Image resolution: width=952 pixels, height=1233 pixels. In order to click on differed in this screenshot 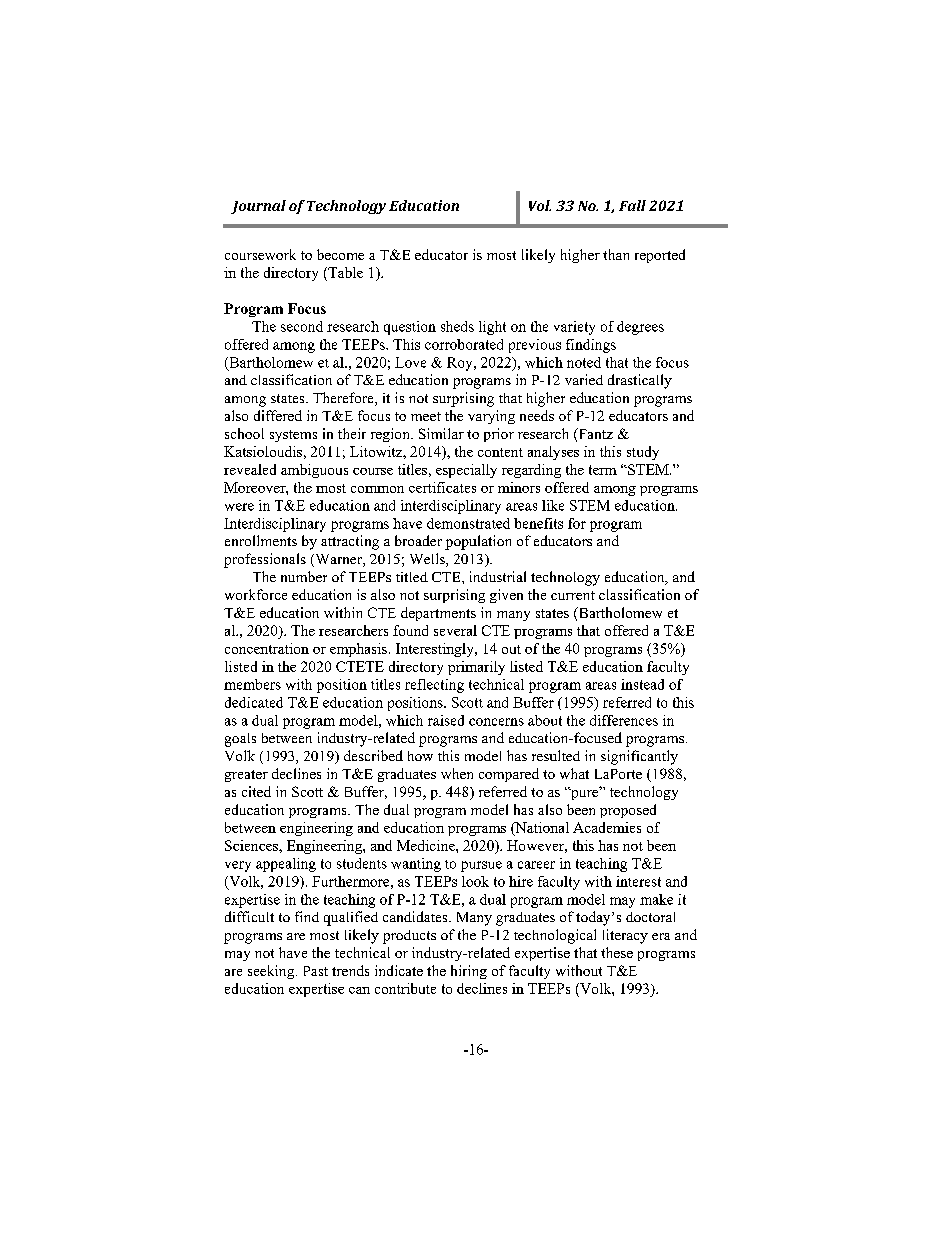, I will do `click(278, 415)`.
